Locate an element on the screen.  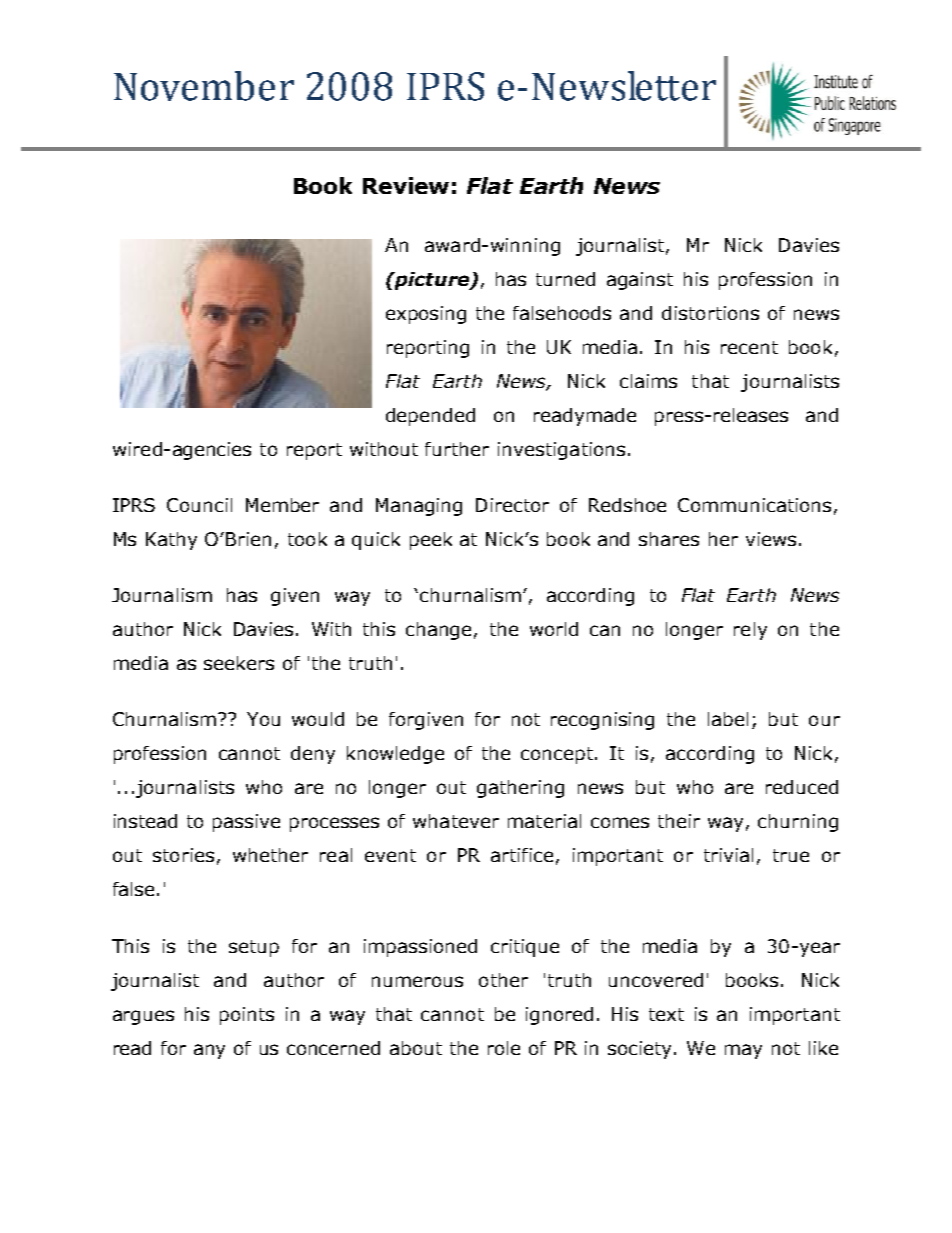
You is located at coordinates (263, 719).
